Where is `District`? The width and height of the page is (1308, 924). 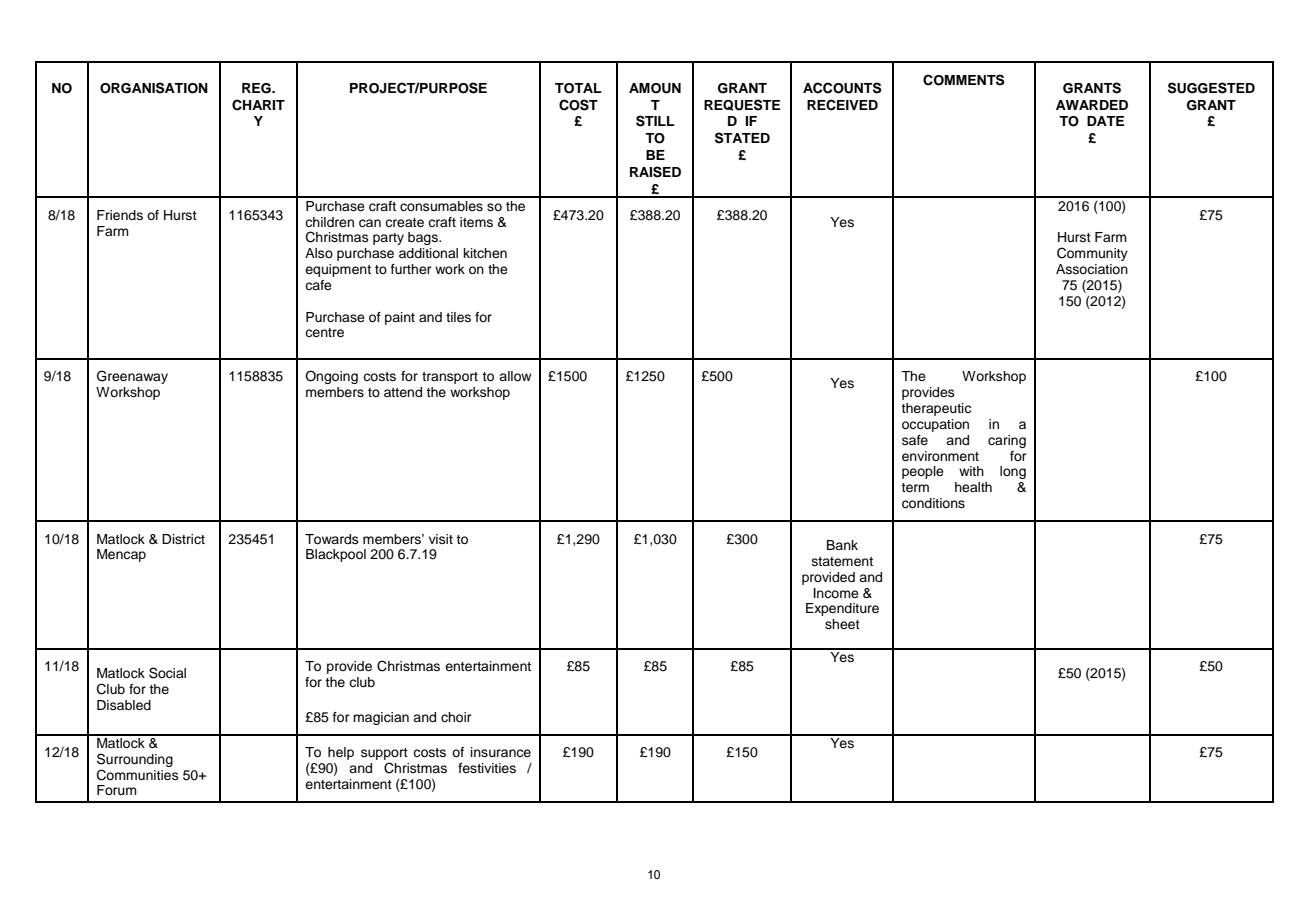
District is located at coordinates (183, 539).
